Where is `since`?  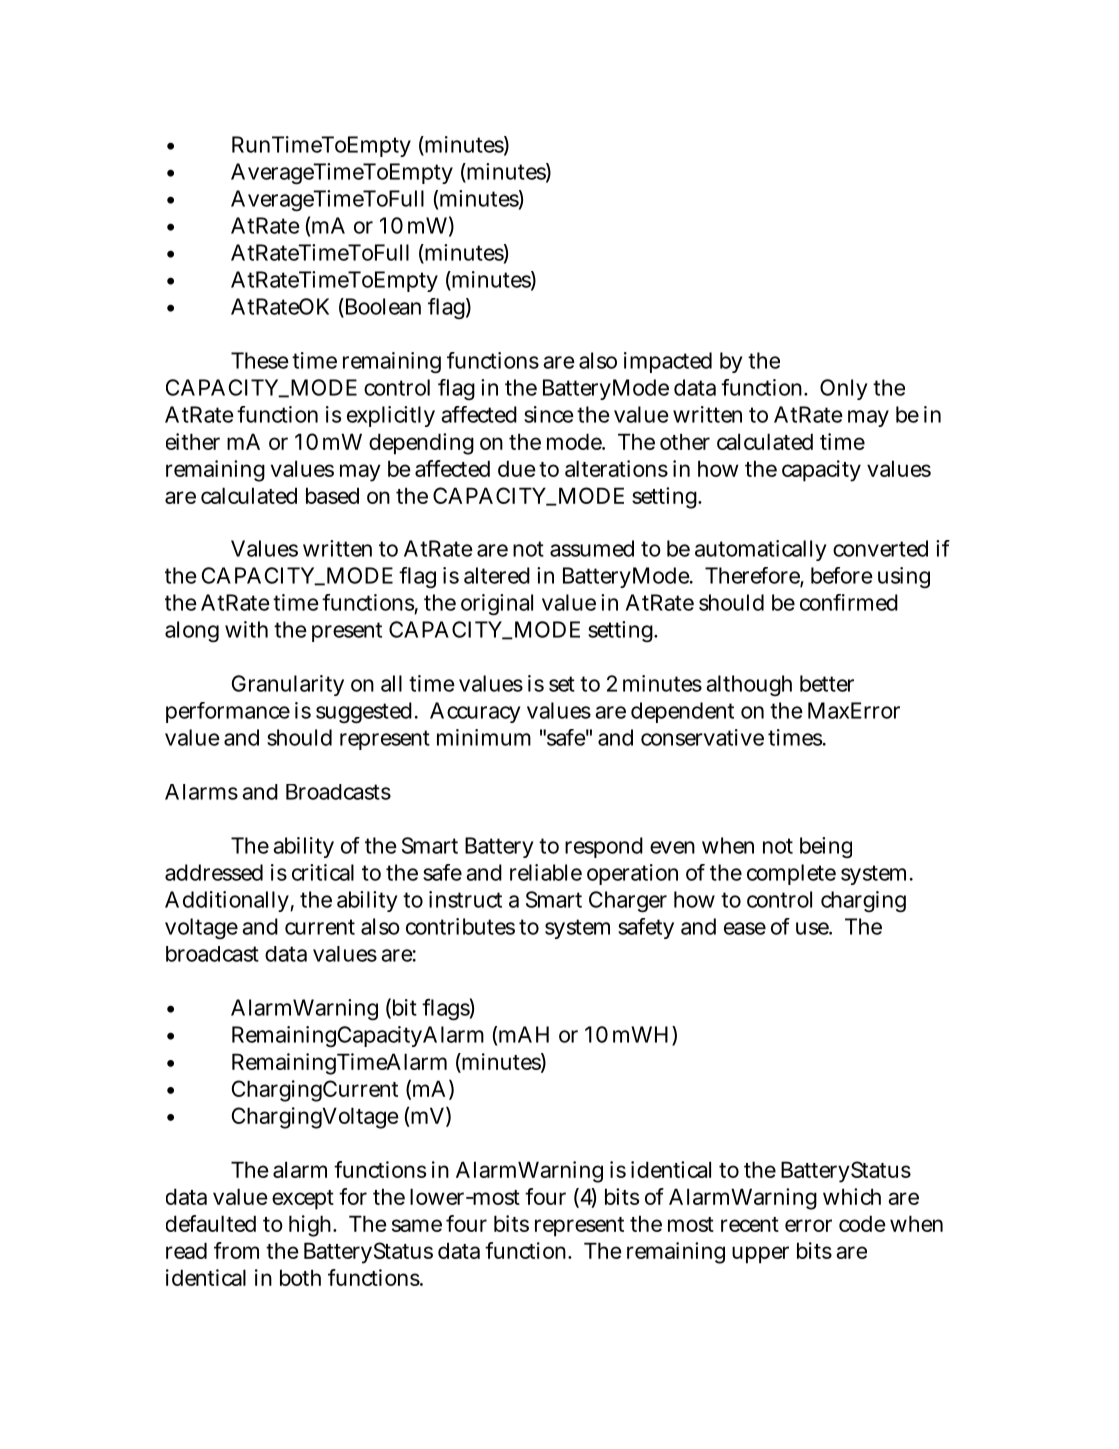 since is located at coordinates (549, 414).
